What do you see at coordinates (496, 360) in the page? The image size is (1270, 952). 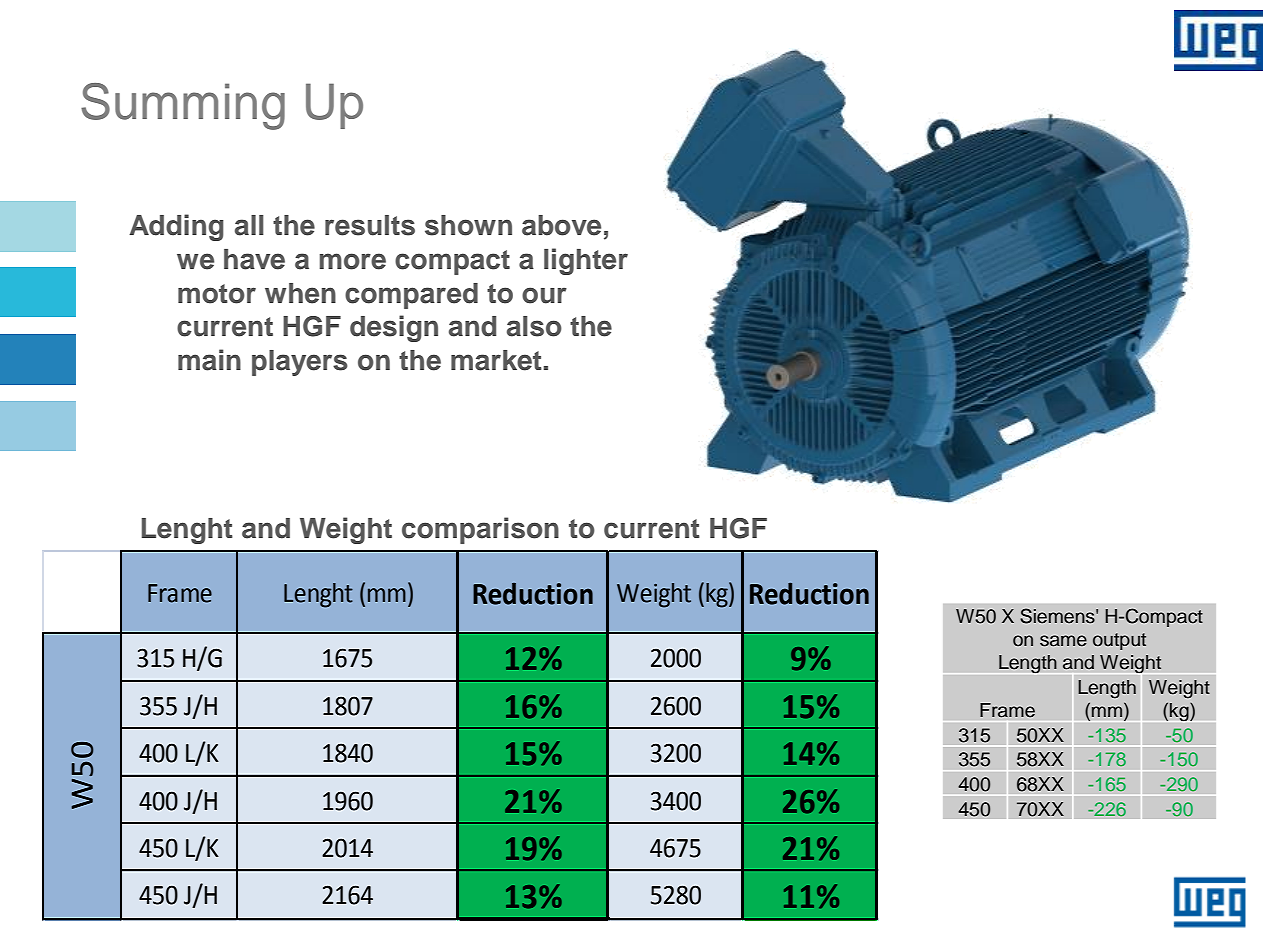 I see `market` at bounding box center [496, 360].
